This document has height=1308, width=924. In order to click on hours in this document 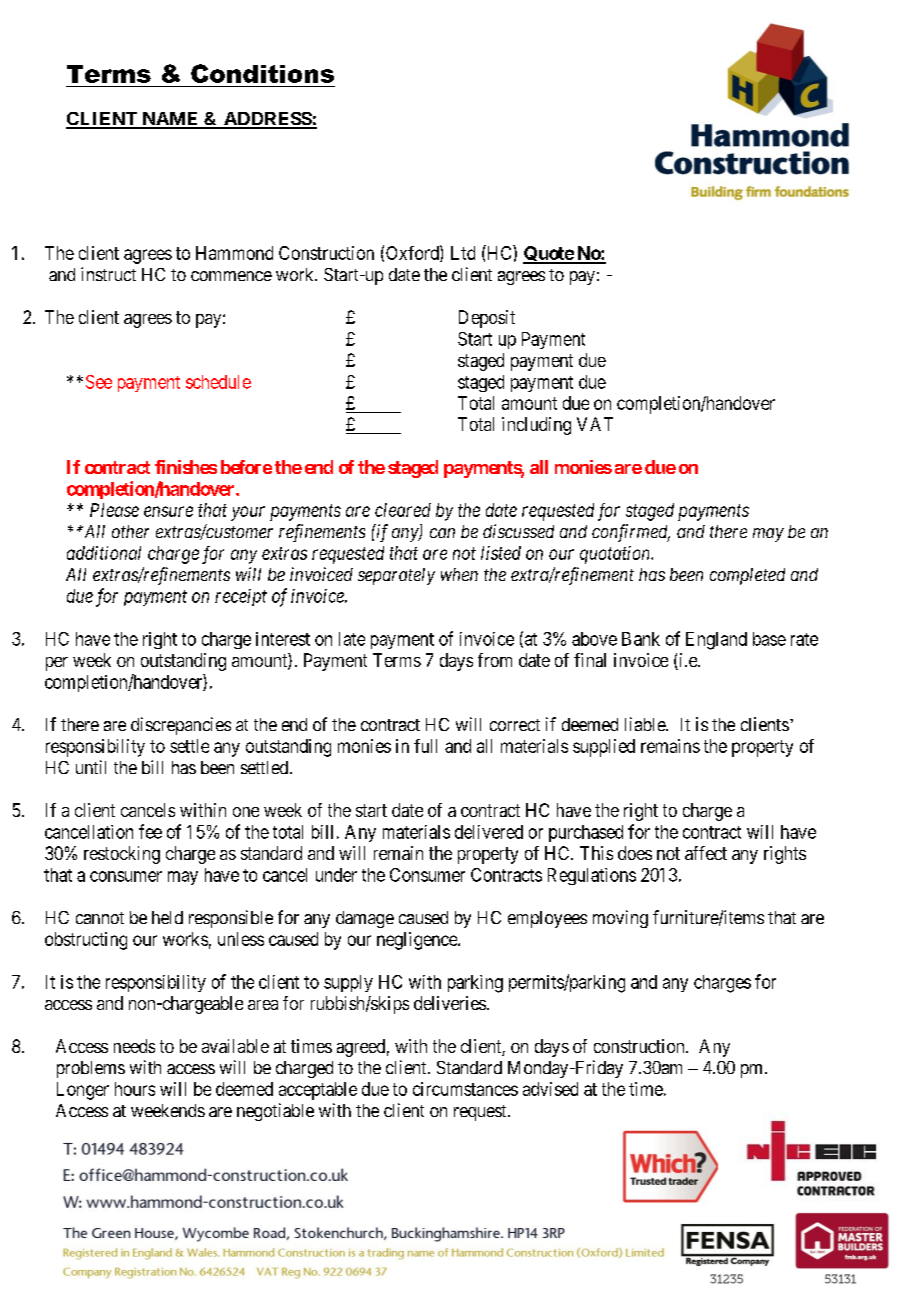, I will do `click(135, 1089)`.
